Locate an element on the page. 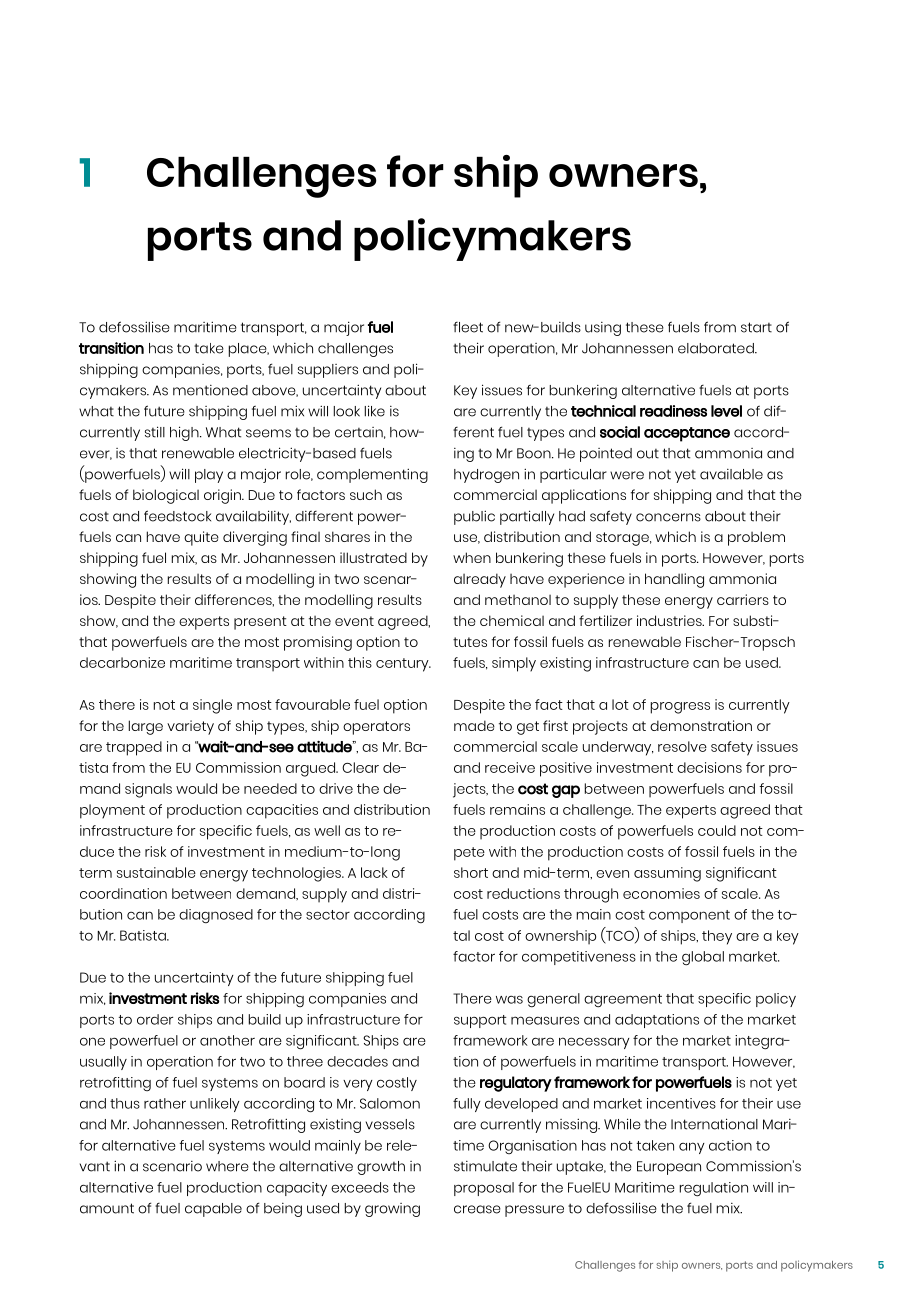 The image size is (924, 1308). fleet is located at coordinates (468, 327).
